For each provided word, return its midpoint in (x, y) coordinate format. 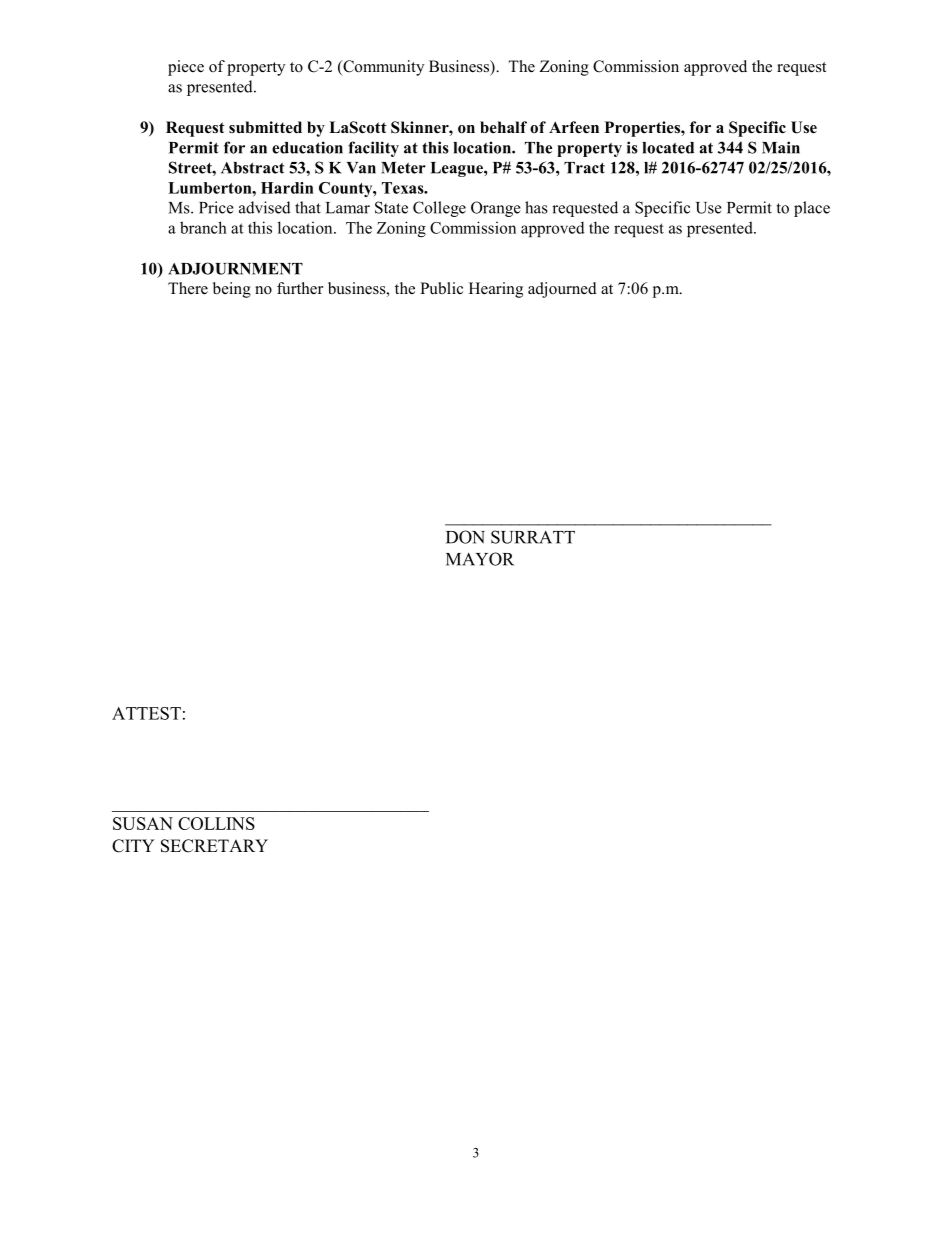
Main (781, 147)
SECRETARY (214, 846)
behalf (503, 127)
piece (186, 68)
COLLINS (216, 823)
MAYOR (480, 559)
